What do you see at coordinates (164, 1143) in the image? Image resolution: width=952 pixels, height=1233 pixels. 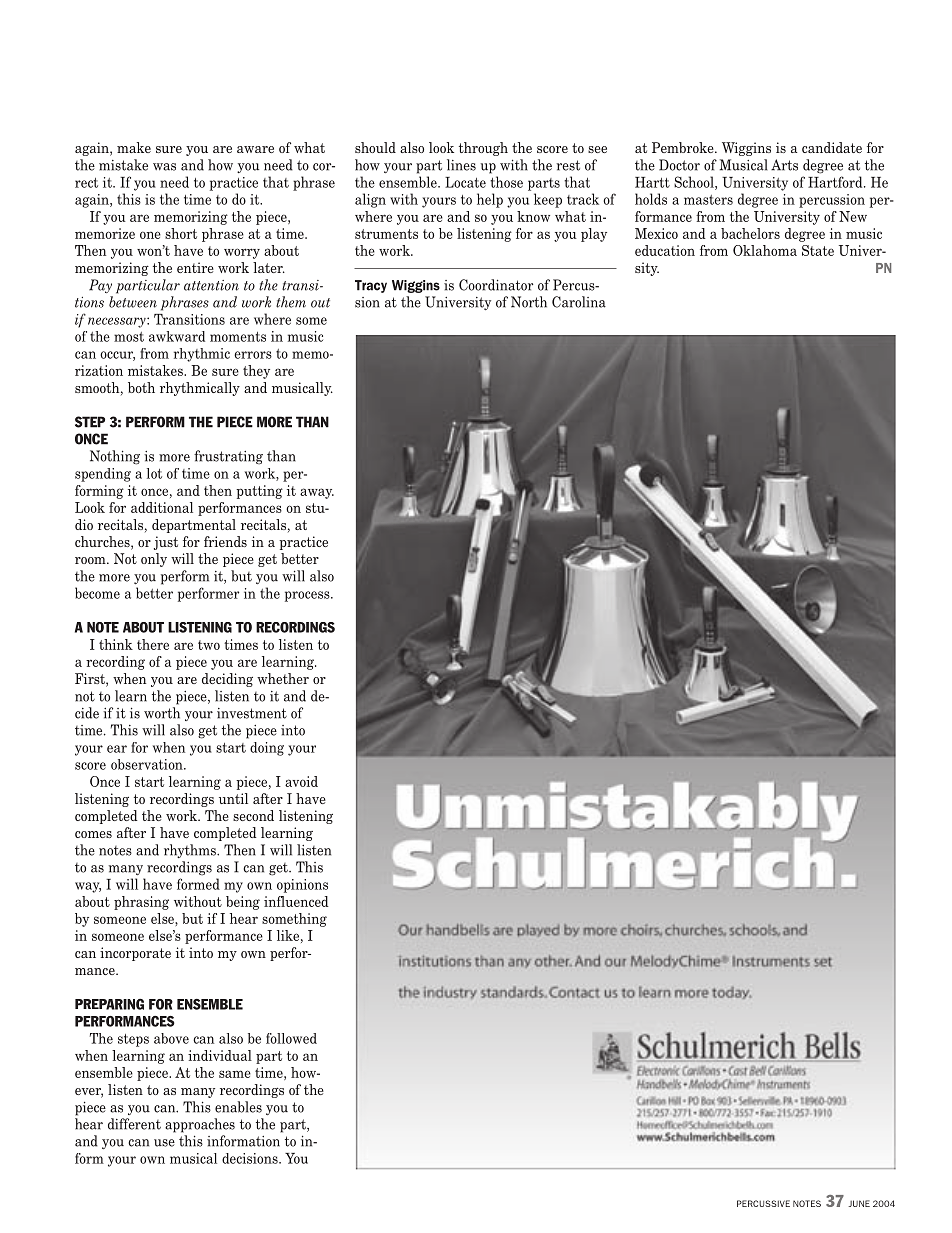 I see `use` at bounding box center [164, 1143].
